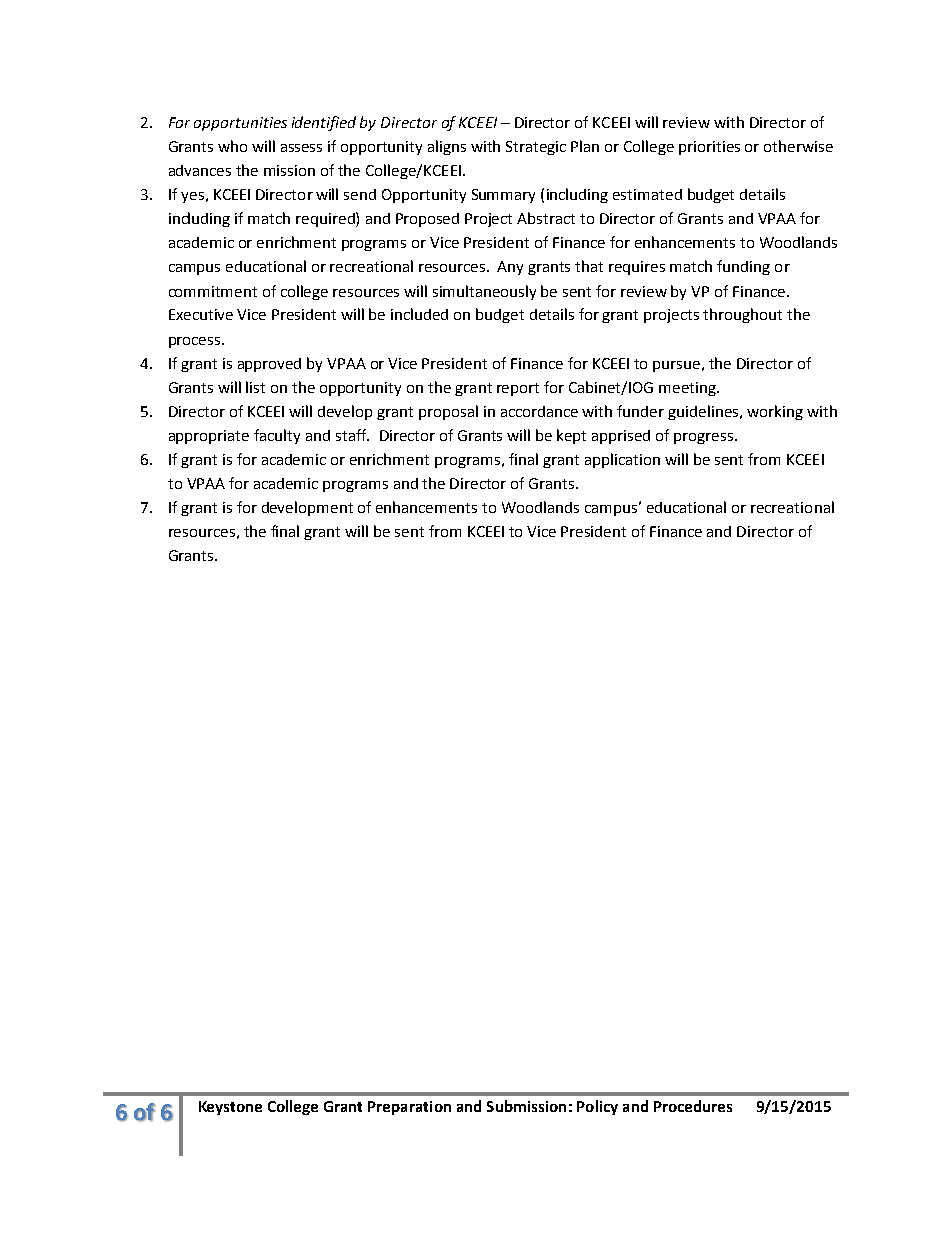 The width and height of the screenshot is (952, 1233). Describe the element at coordinates (693, 1106) in the screenshot. I see `Procedures` at that location.
